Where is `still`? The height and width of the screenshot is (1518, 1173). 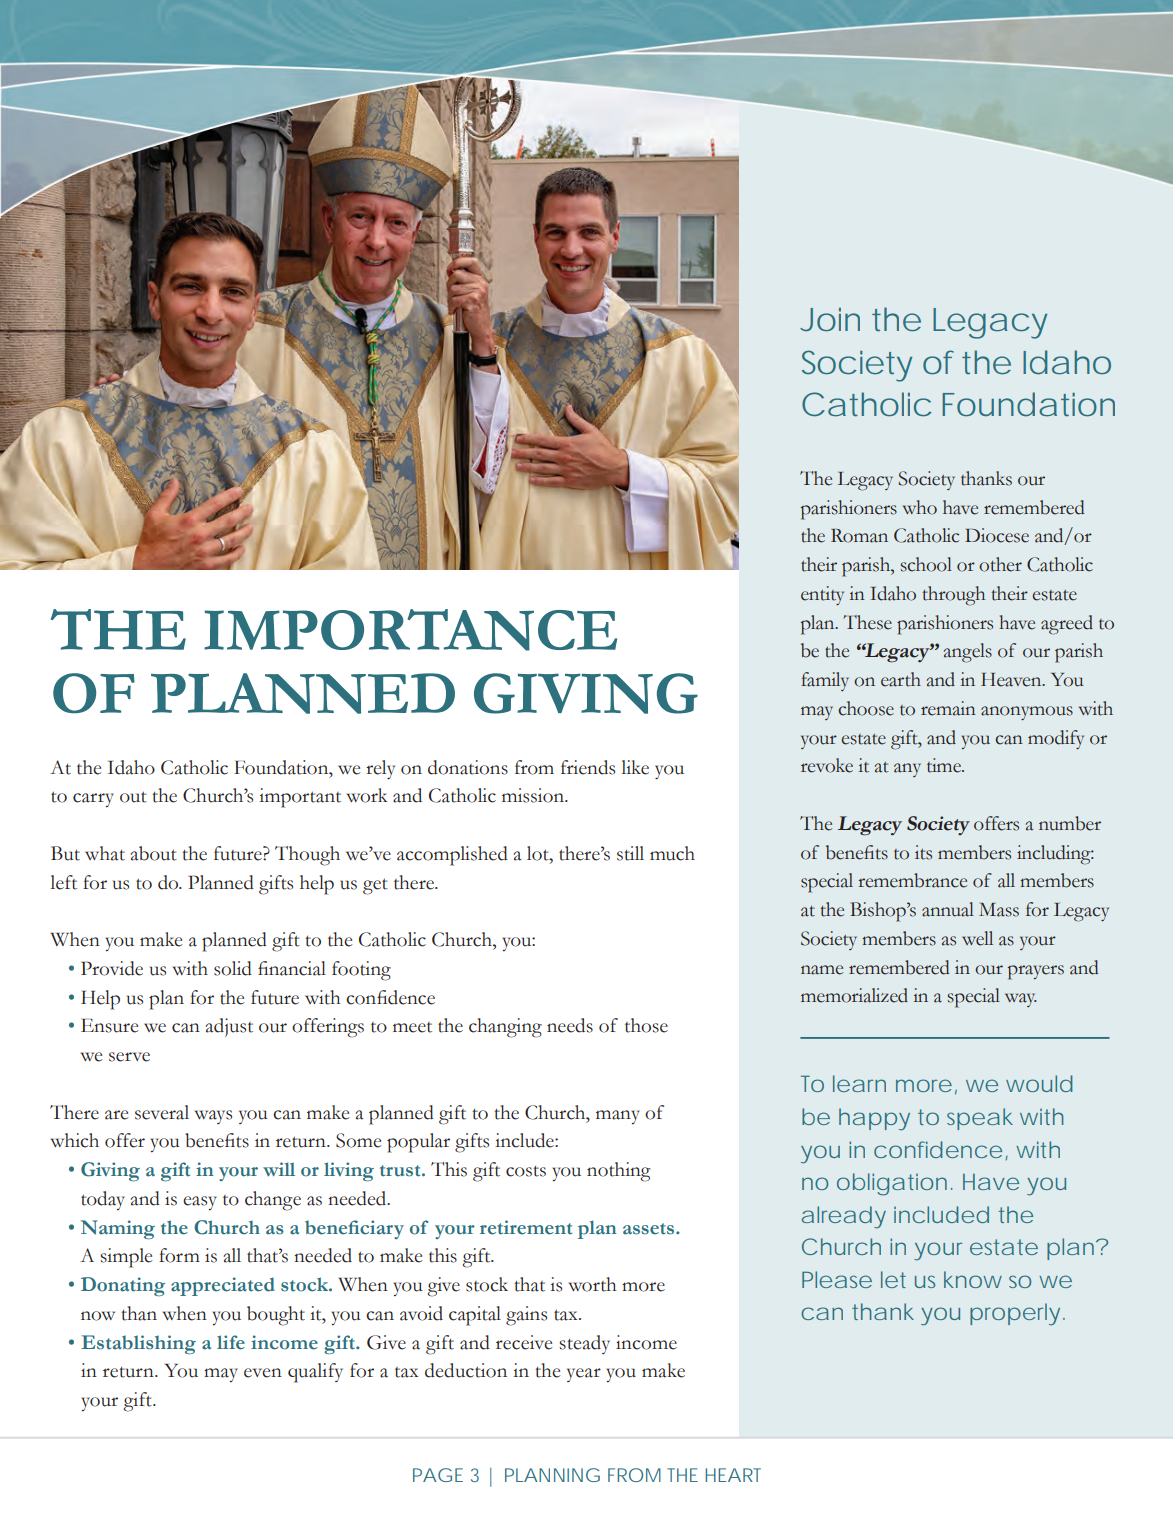 still is located at coordinates (630, 853).
